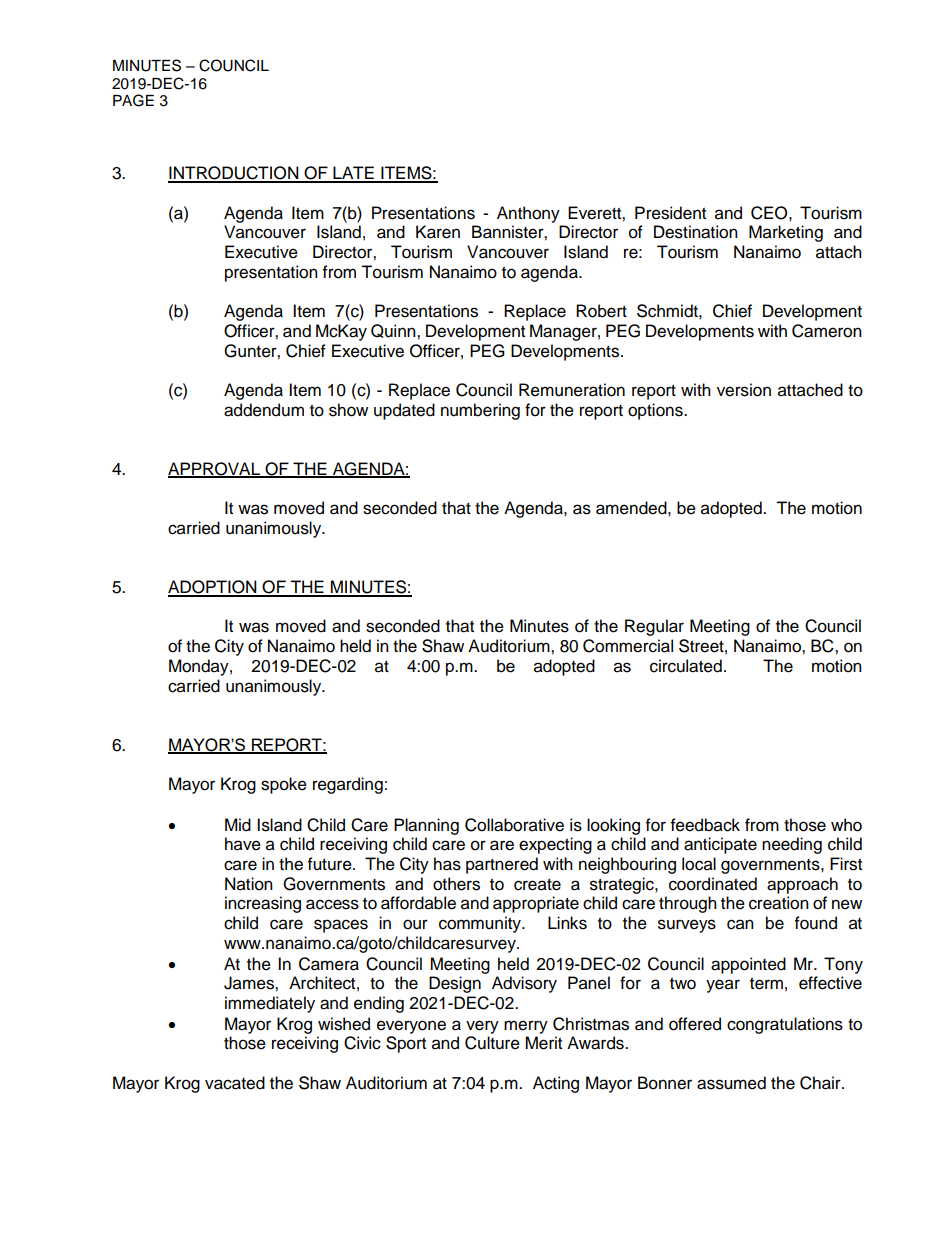 Image resolution: width=952 pixels, height=1233 pixels. Describe the element at coordinates (234, 174) in the page. I see `INTRODUCTION` at that location.
